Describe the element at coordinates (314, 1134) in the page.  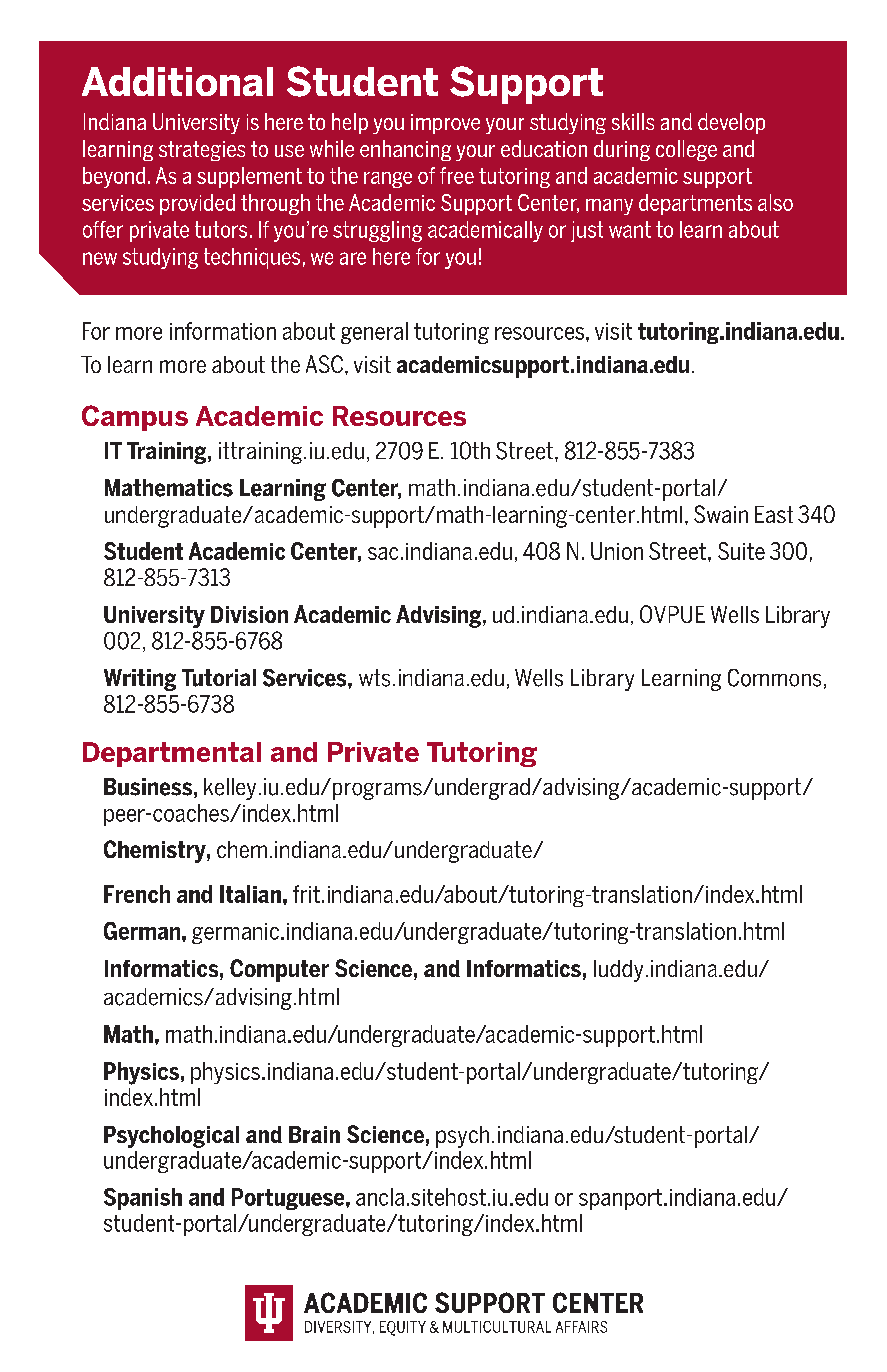
I see `Brain` at that location.
